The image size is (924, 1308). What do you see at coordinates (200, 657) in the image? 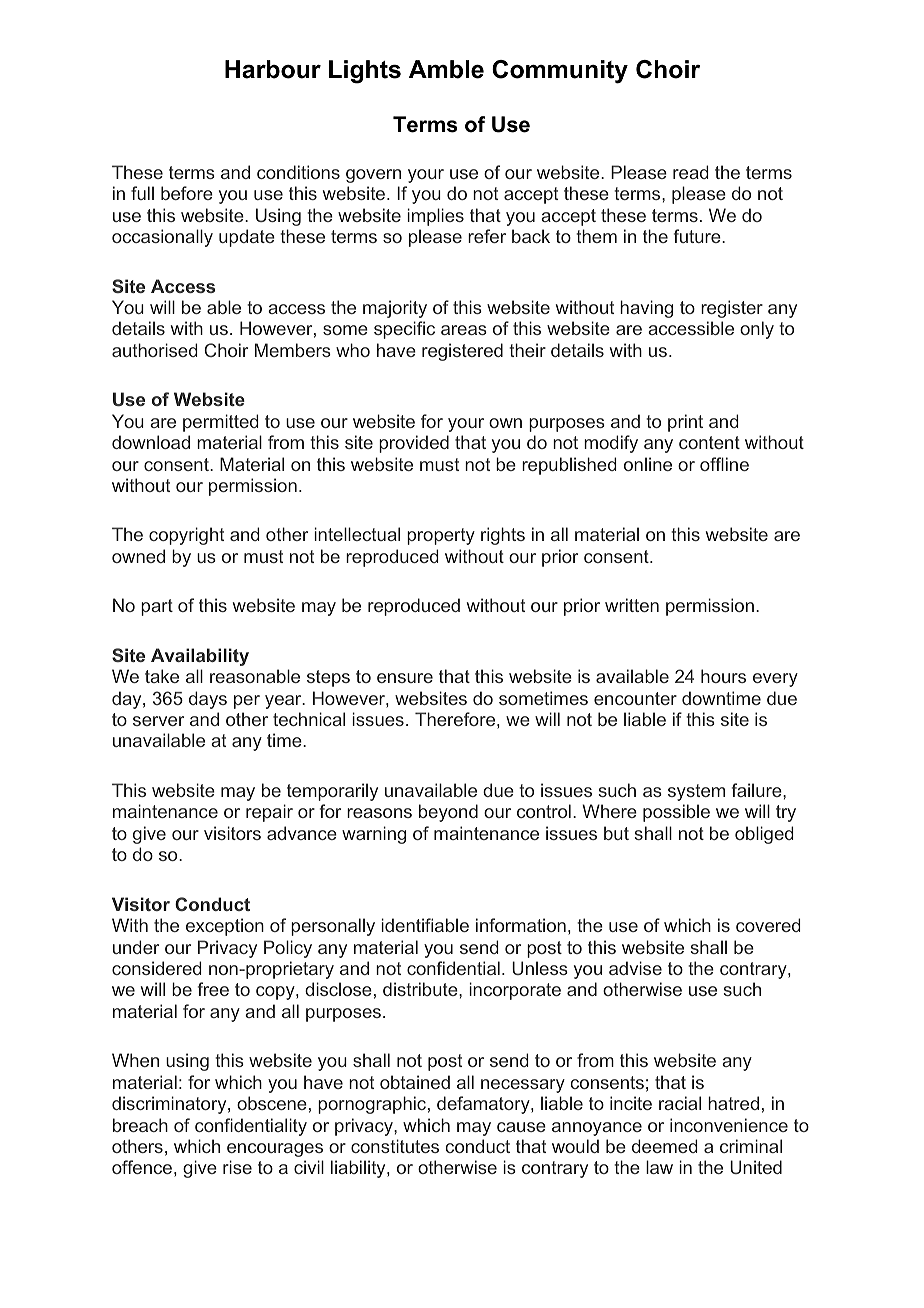
I see `Availability` at bounding box center [200, 657].
